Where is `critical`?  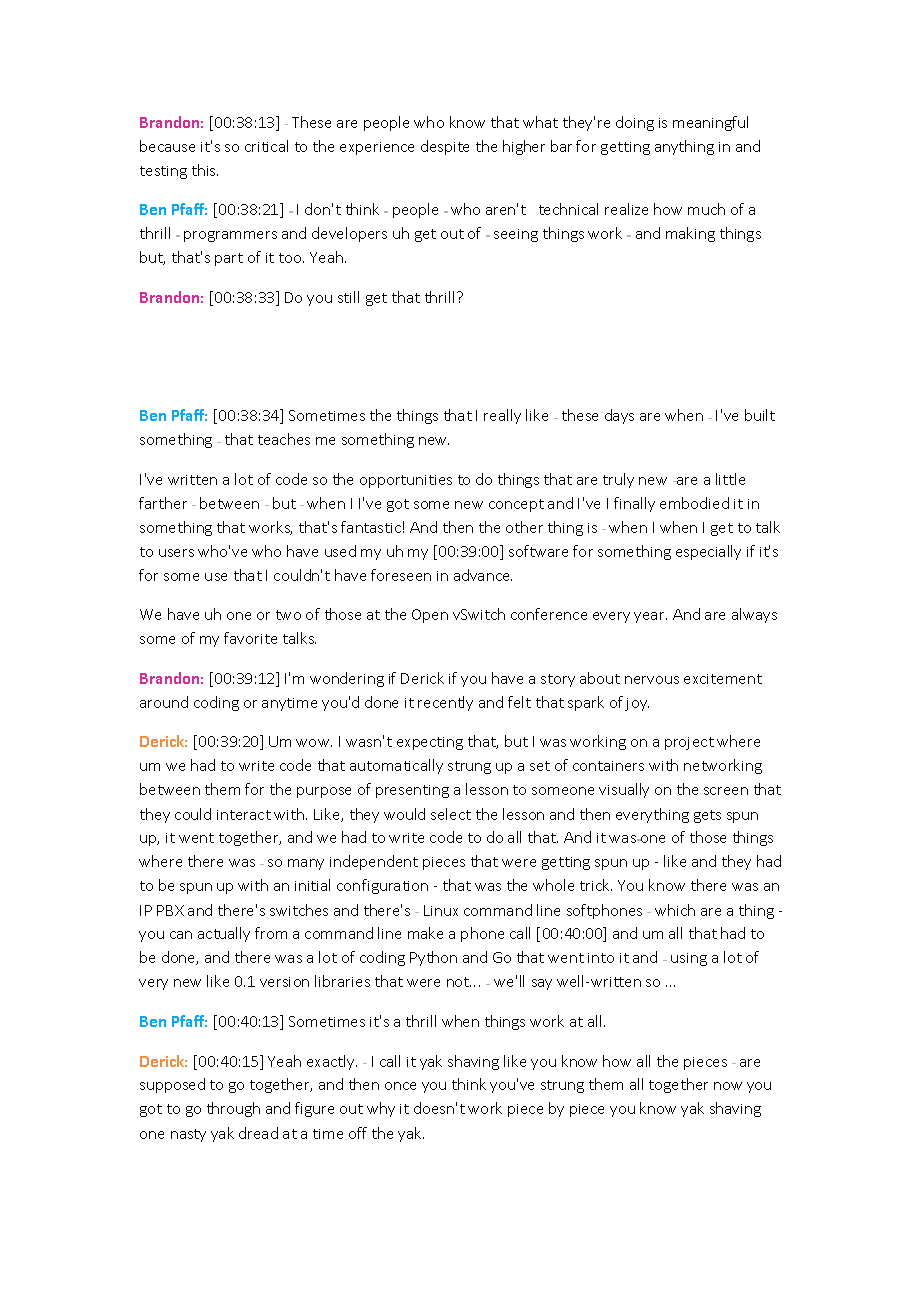
critical is located at coordinates (266, 146).
